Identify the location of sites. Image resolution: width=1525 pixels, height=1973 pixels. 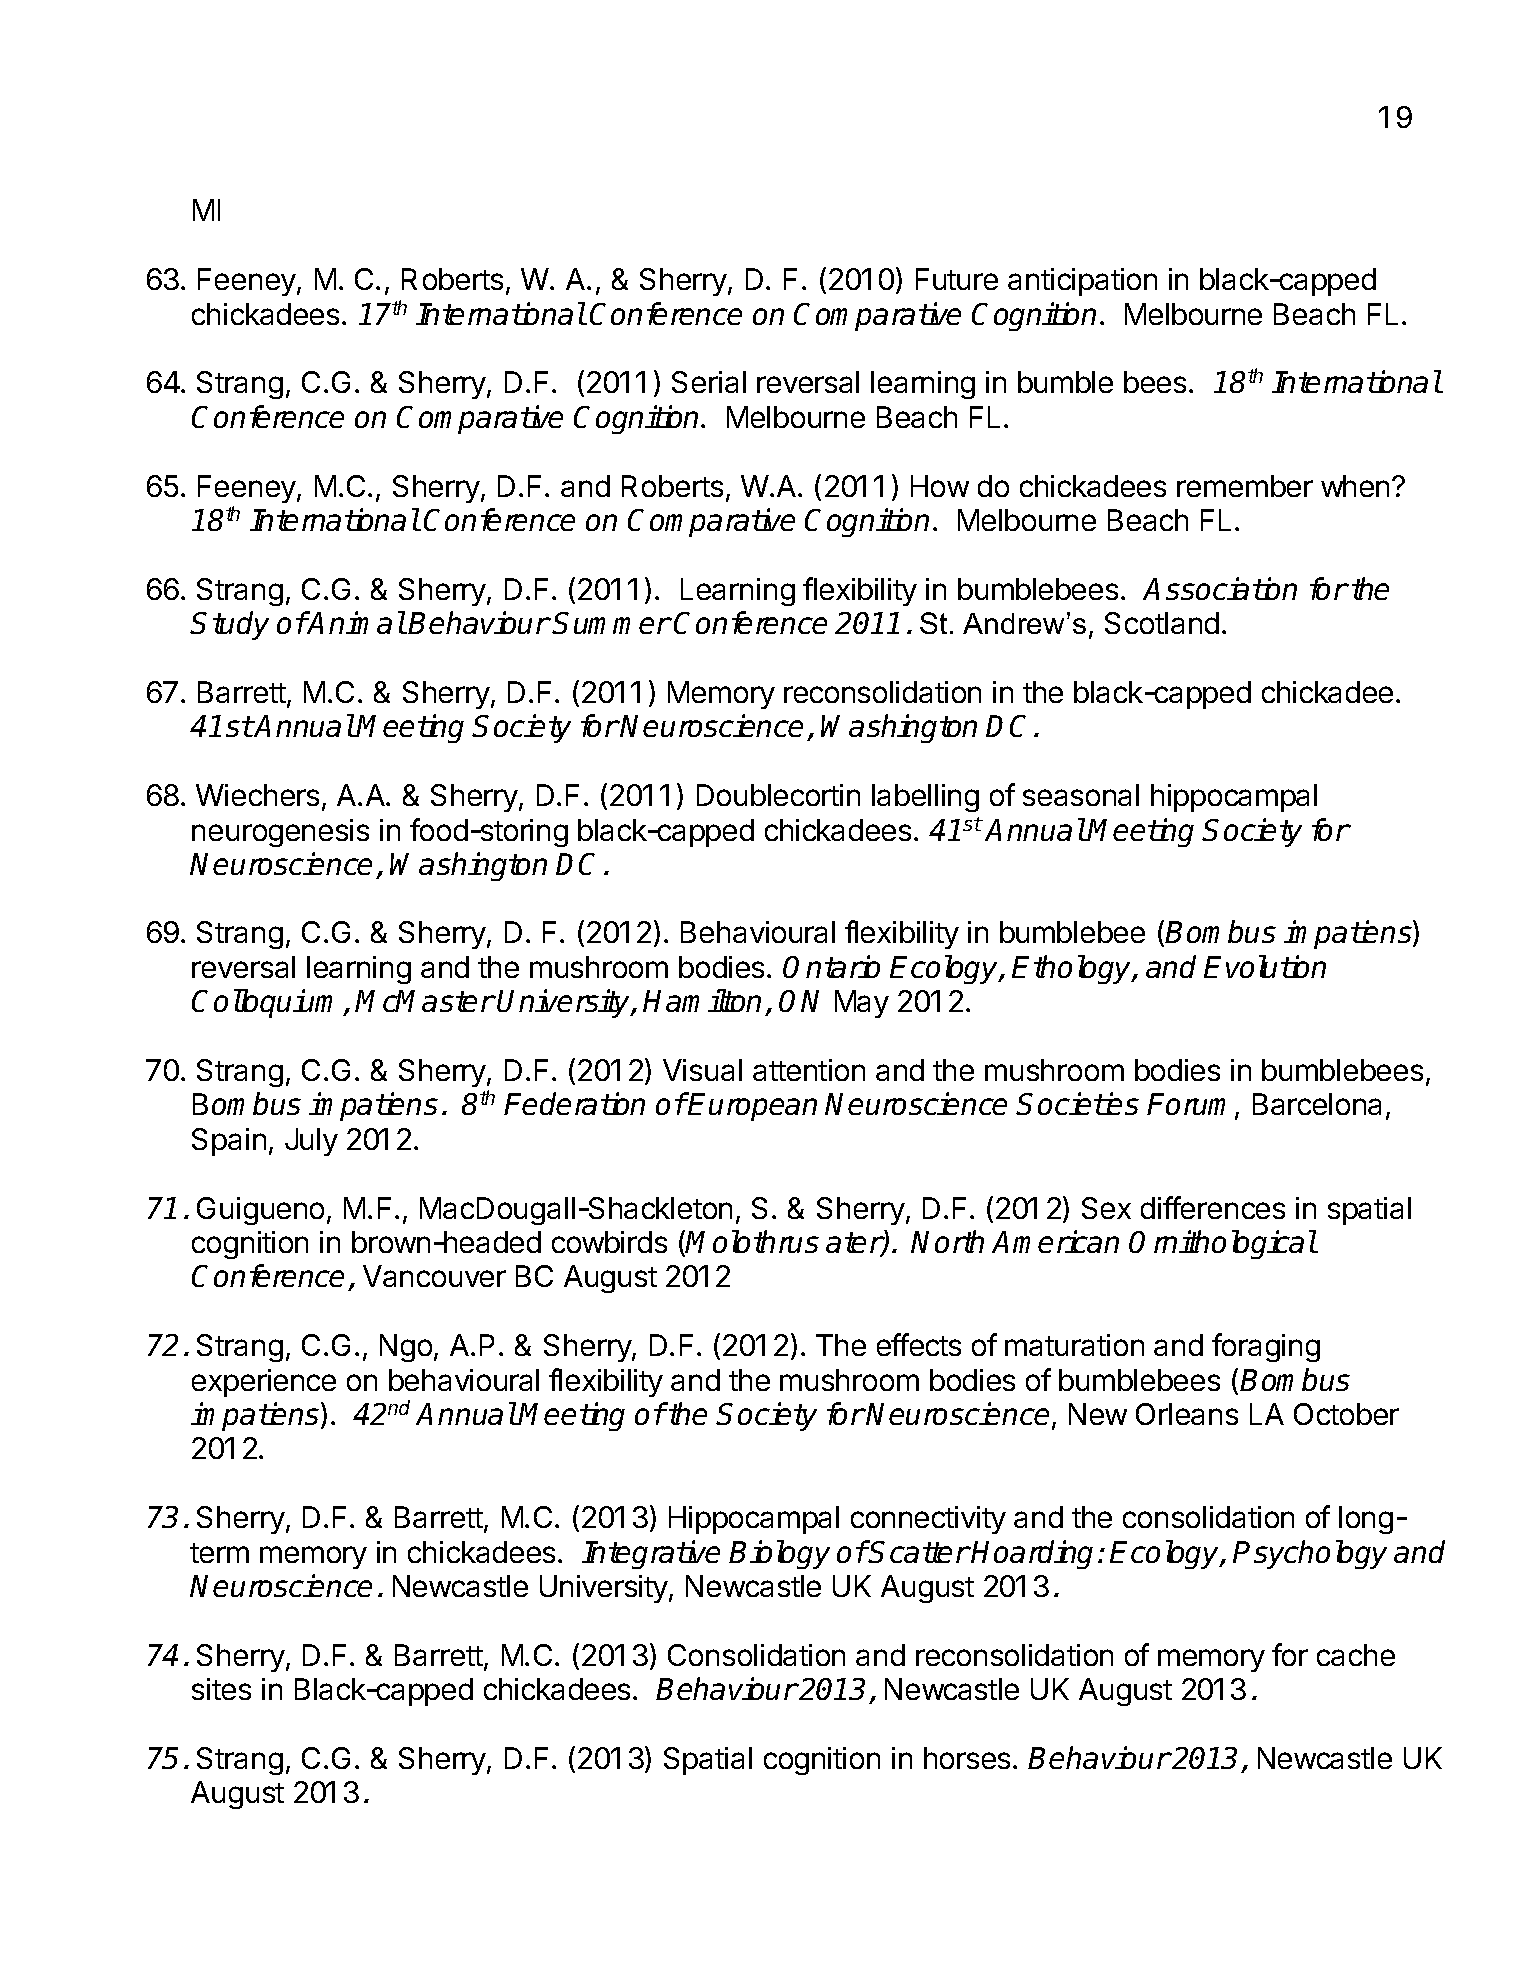
(221, 1689).
